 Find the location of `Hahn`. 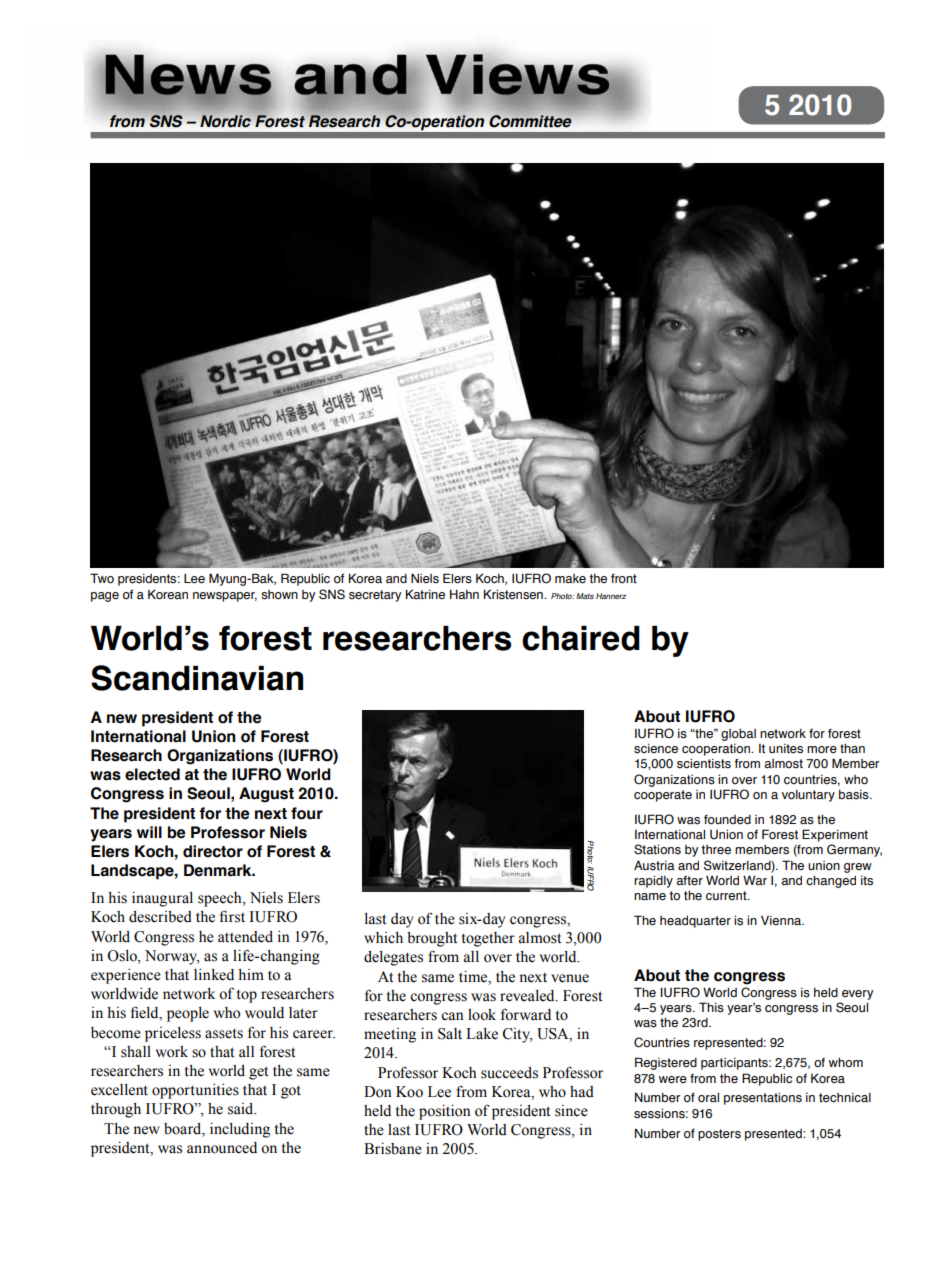

Hahn is located at coordinates (464, 594).
